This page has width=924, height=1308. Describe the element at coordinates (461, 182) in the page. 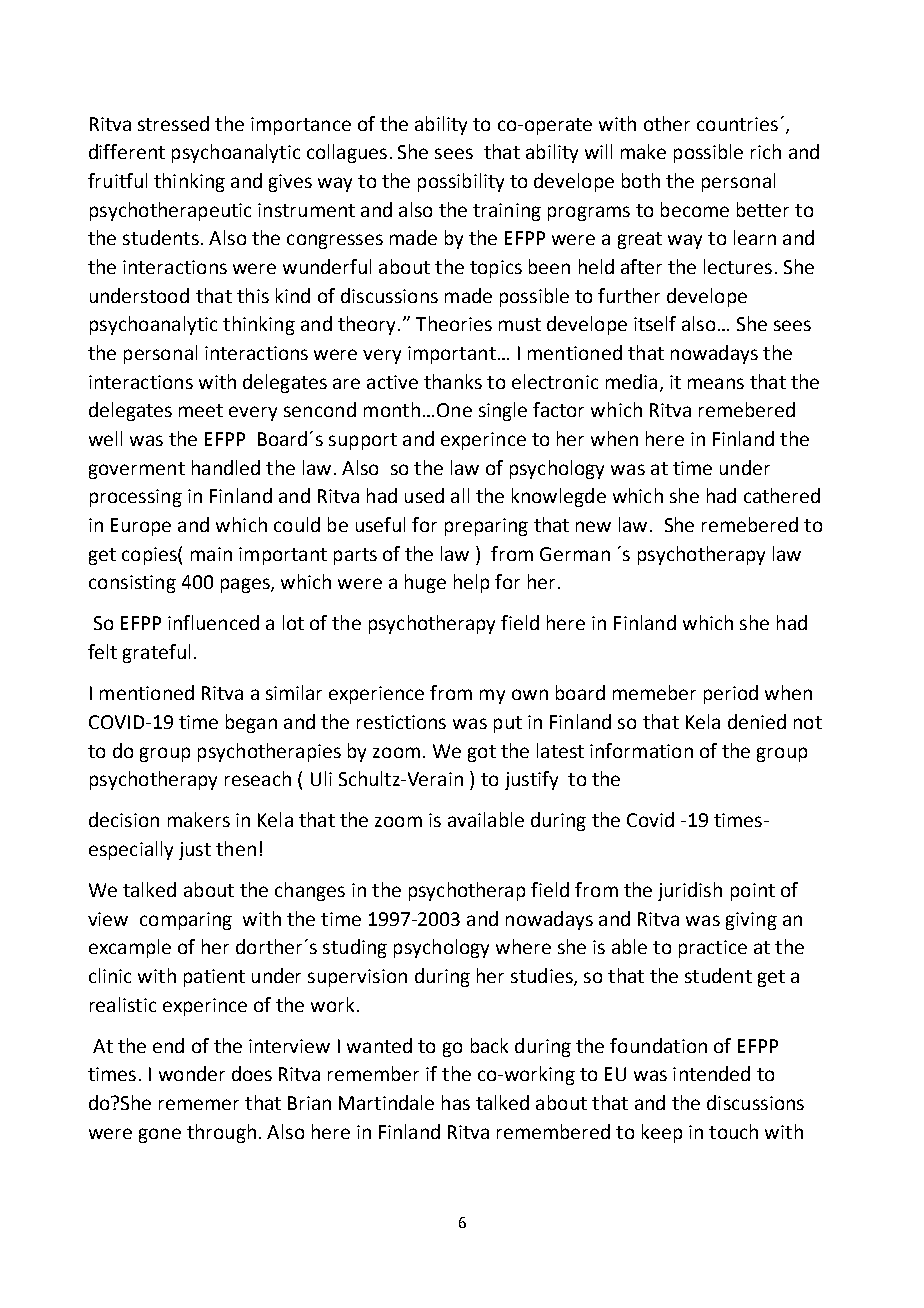

I see `possibility` at that location.
